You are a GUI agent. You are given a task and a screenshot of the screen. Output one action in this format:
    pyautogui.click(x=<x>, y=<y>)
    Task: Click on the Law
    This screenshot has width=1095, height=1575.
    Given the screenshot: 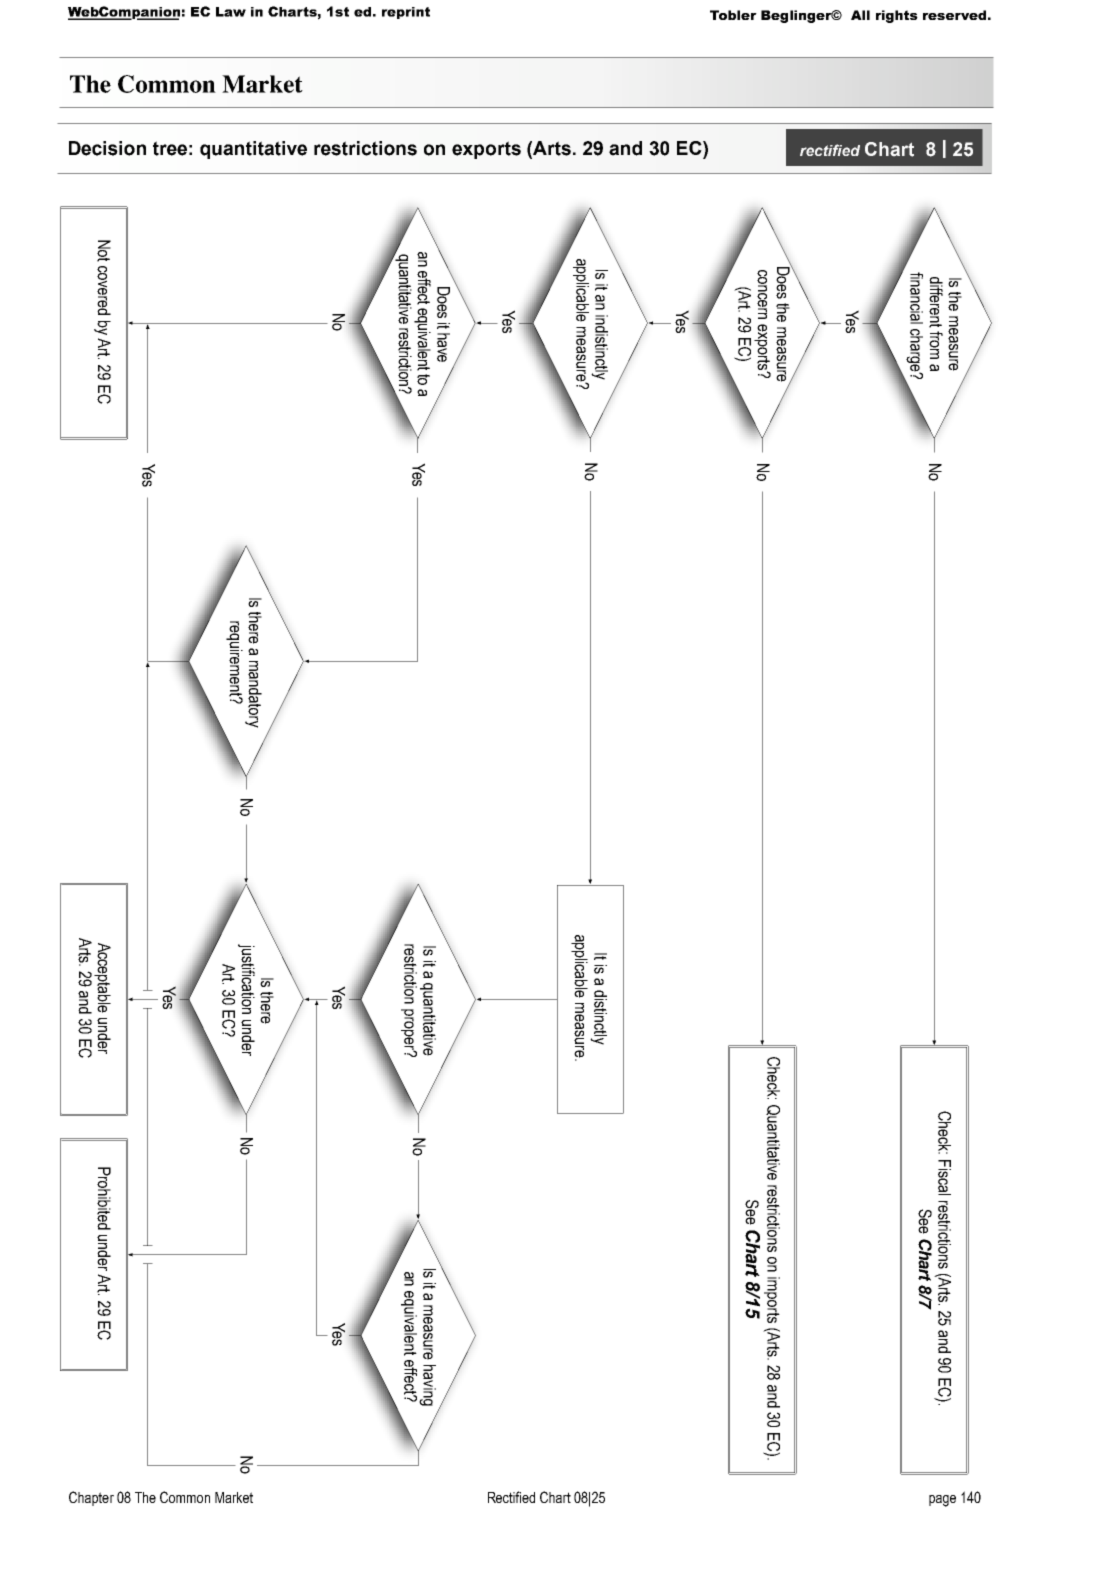 What is the action you would take?
    pyautogui.click(x=231, y=12)
